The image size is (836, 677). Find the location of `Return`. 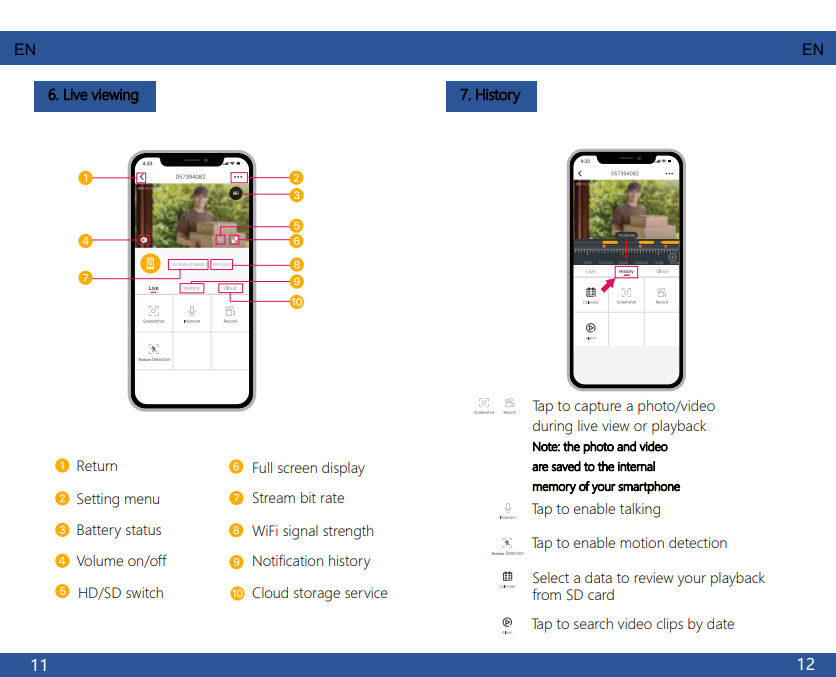

Return is located at coordinates (97, 465).
